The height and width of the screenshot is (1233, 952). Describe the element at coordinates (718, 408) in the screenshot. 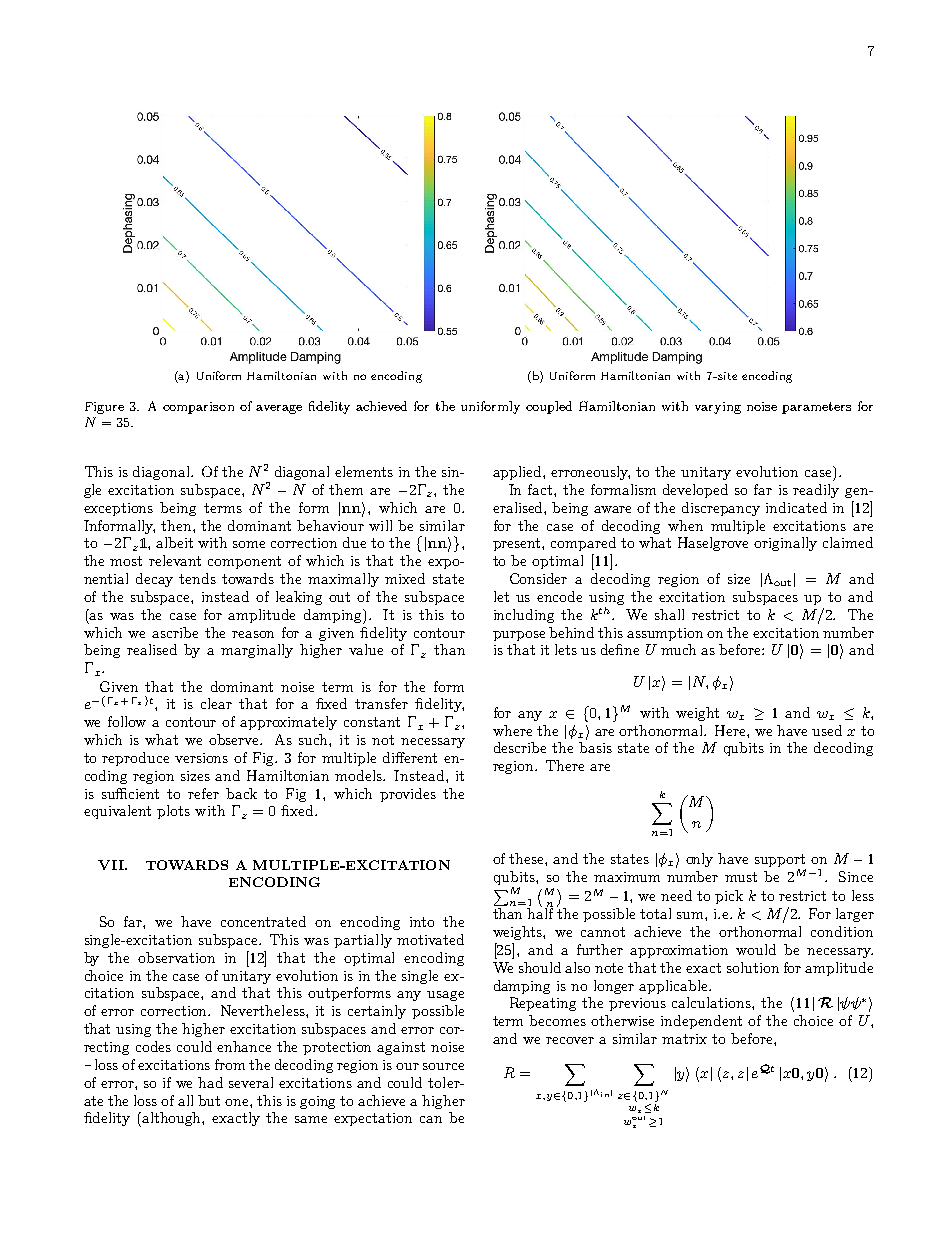

I see `varying` at that location.
